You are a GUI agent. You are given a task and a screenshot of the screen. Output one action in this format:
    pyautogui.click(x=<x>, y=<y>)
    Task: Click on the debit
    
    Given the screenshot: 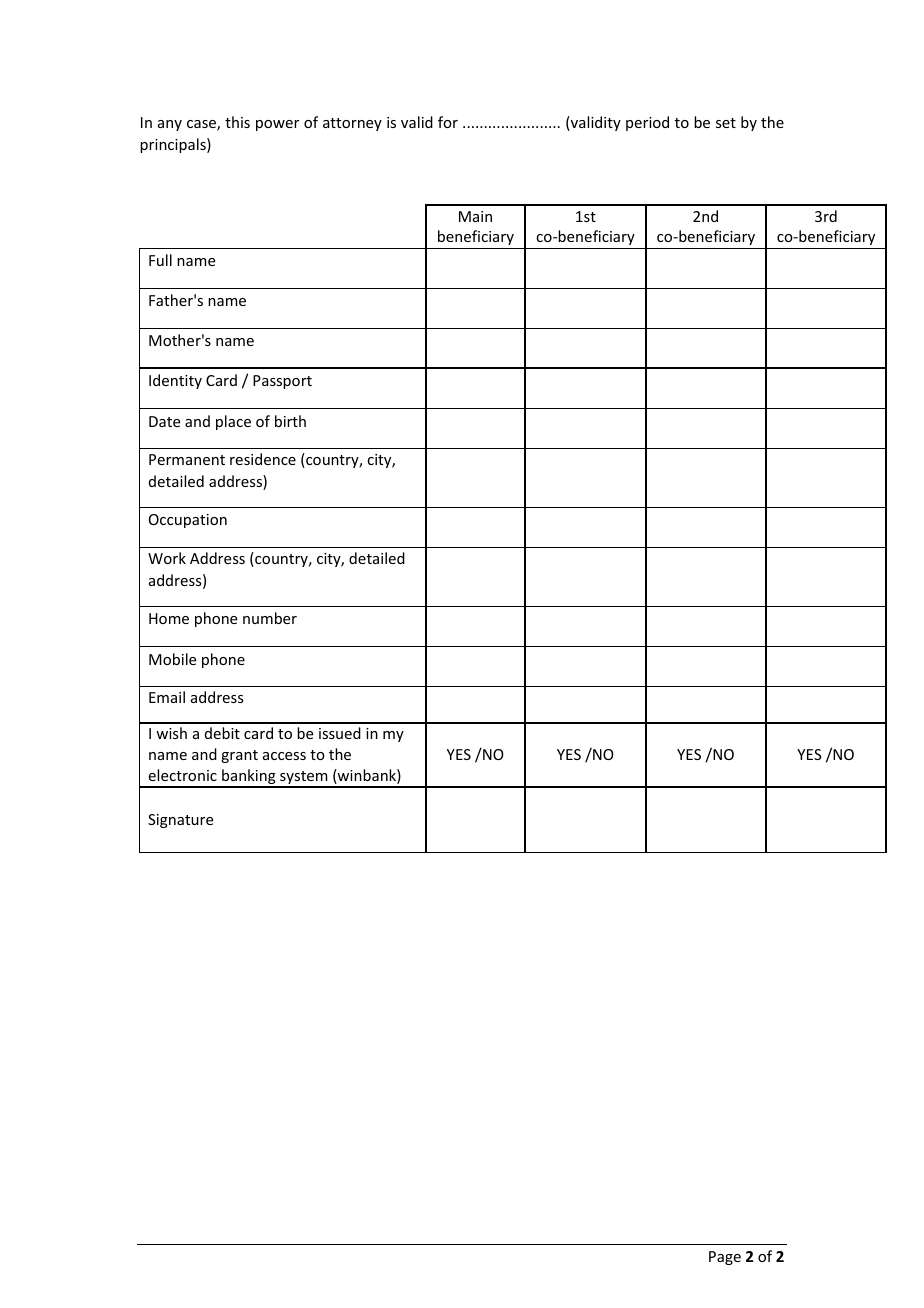 What is the action you would take?
    pyautogui.click(x=222, y=733)
